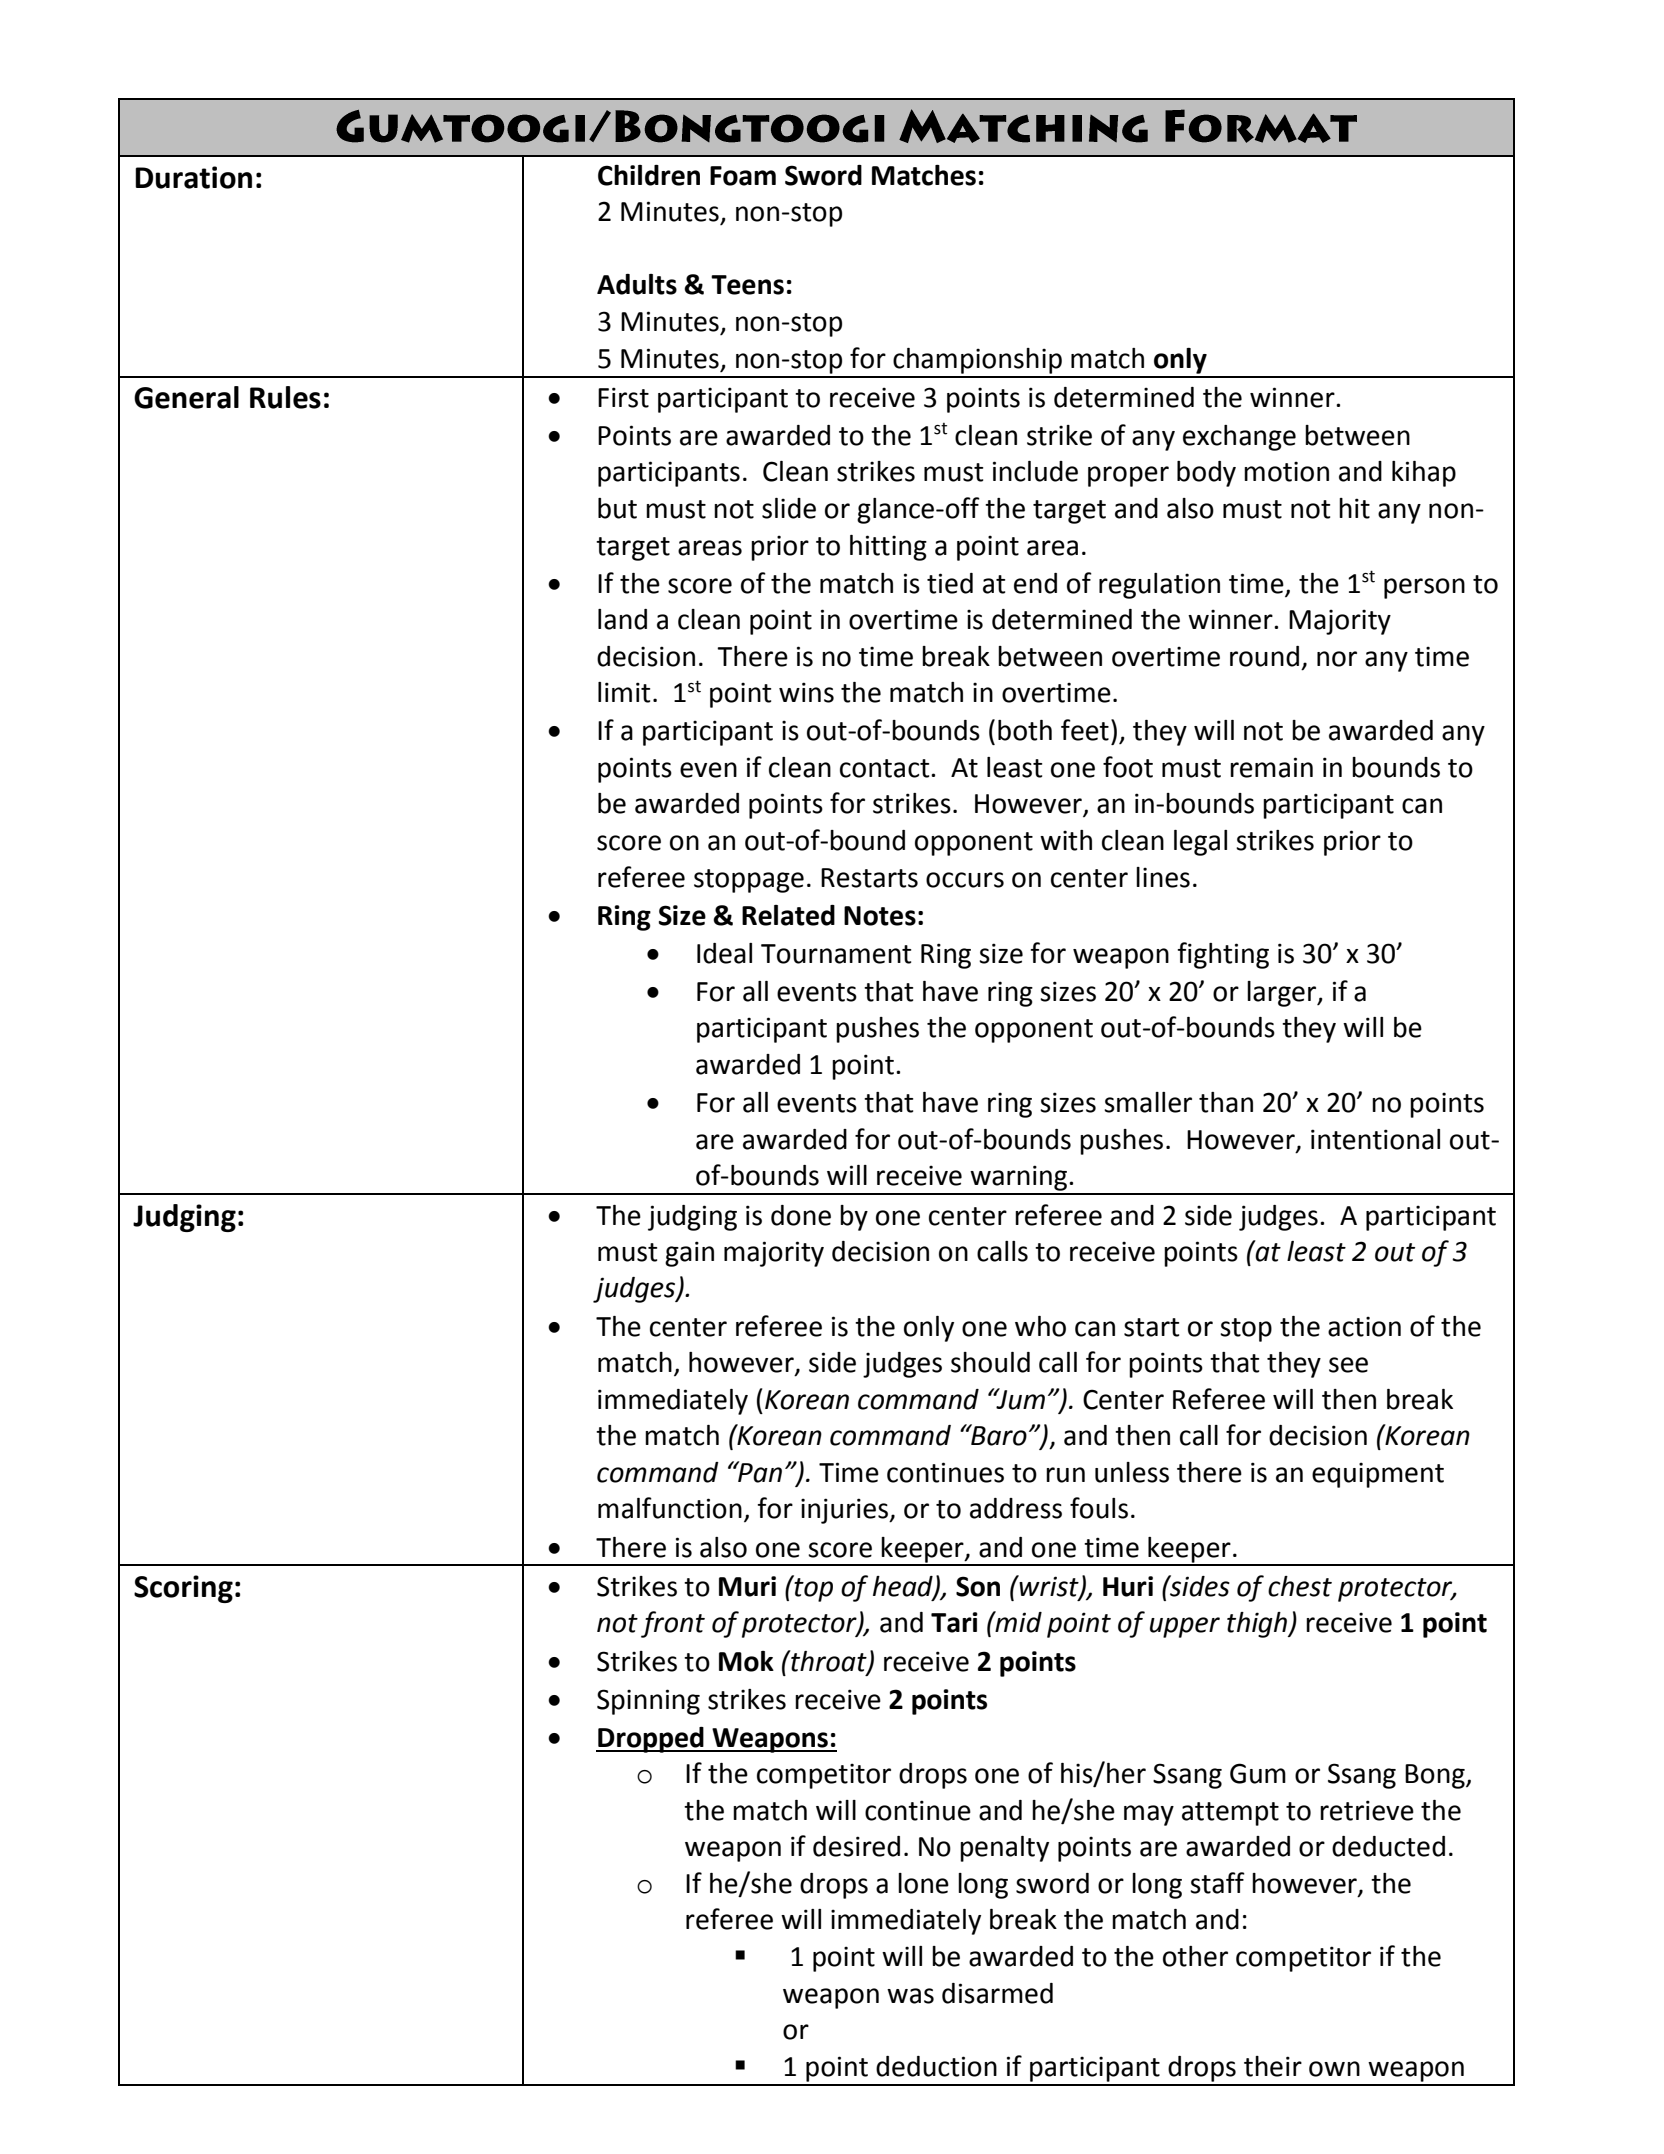  What do you see at coordinates (1271, 767) in the page?
I see `remain` at bounding box center [1271, 767].
